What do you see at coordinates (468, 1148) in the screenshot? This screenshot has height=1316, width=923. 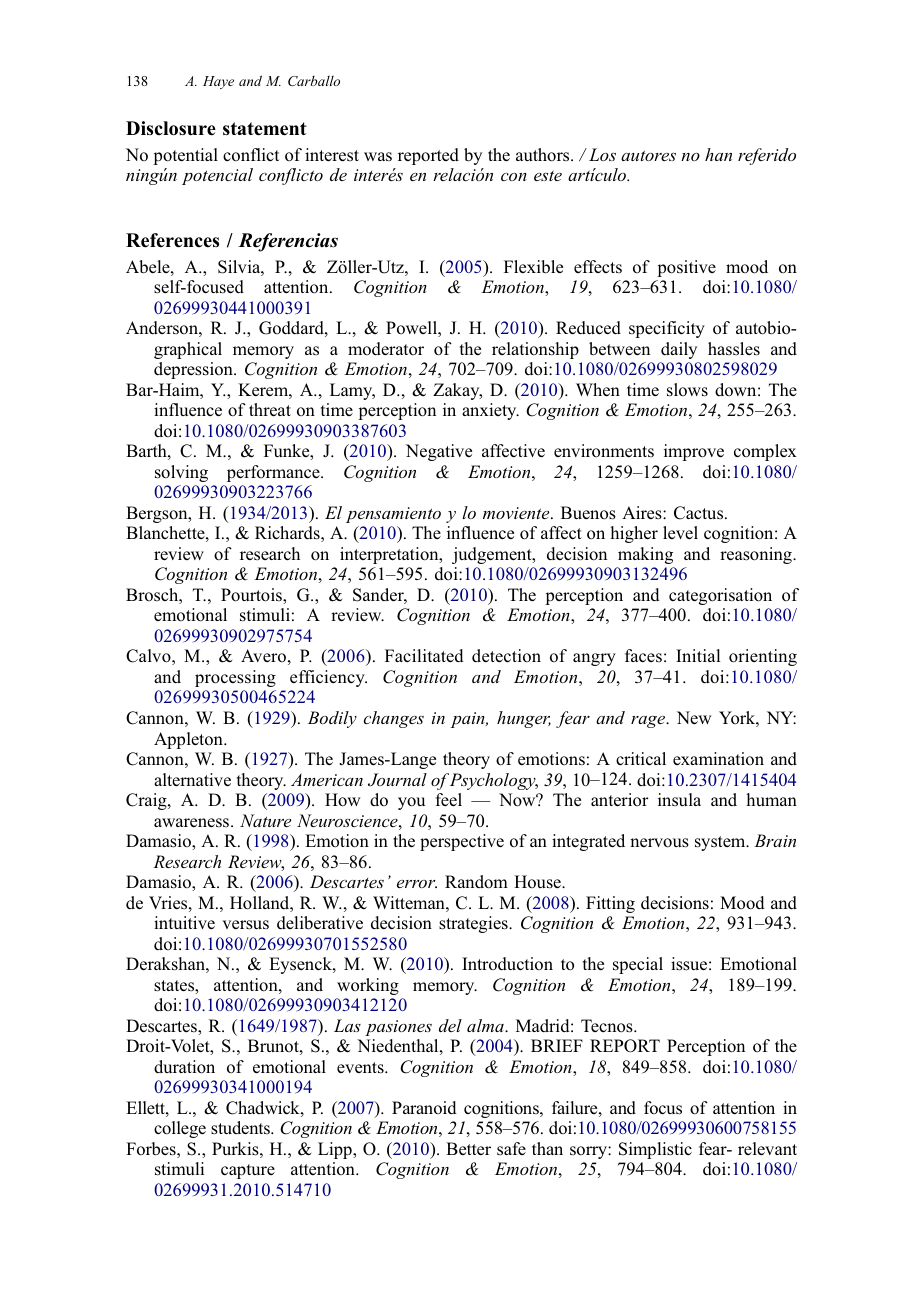 I see `Better` at bounding box center [468, 1148].
